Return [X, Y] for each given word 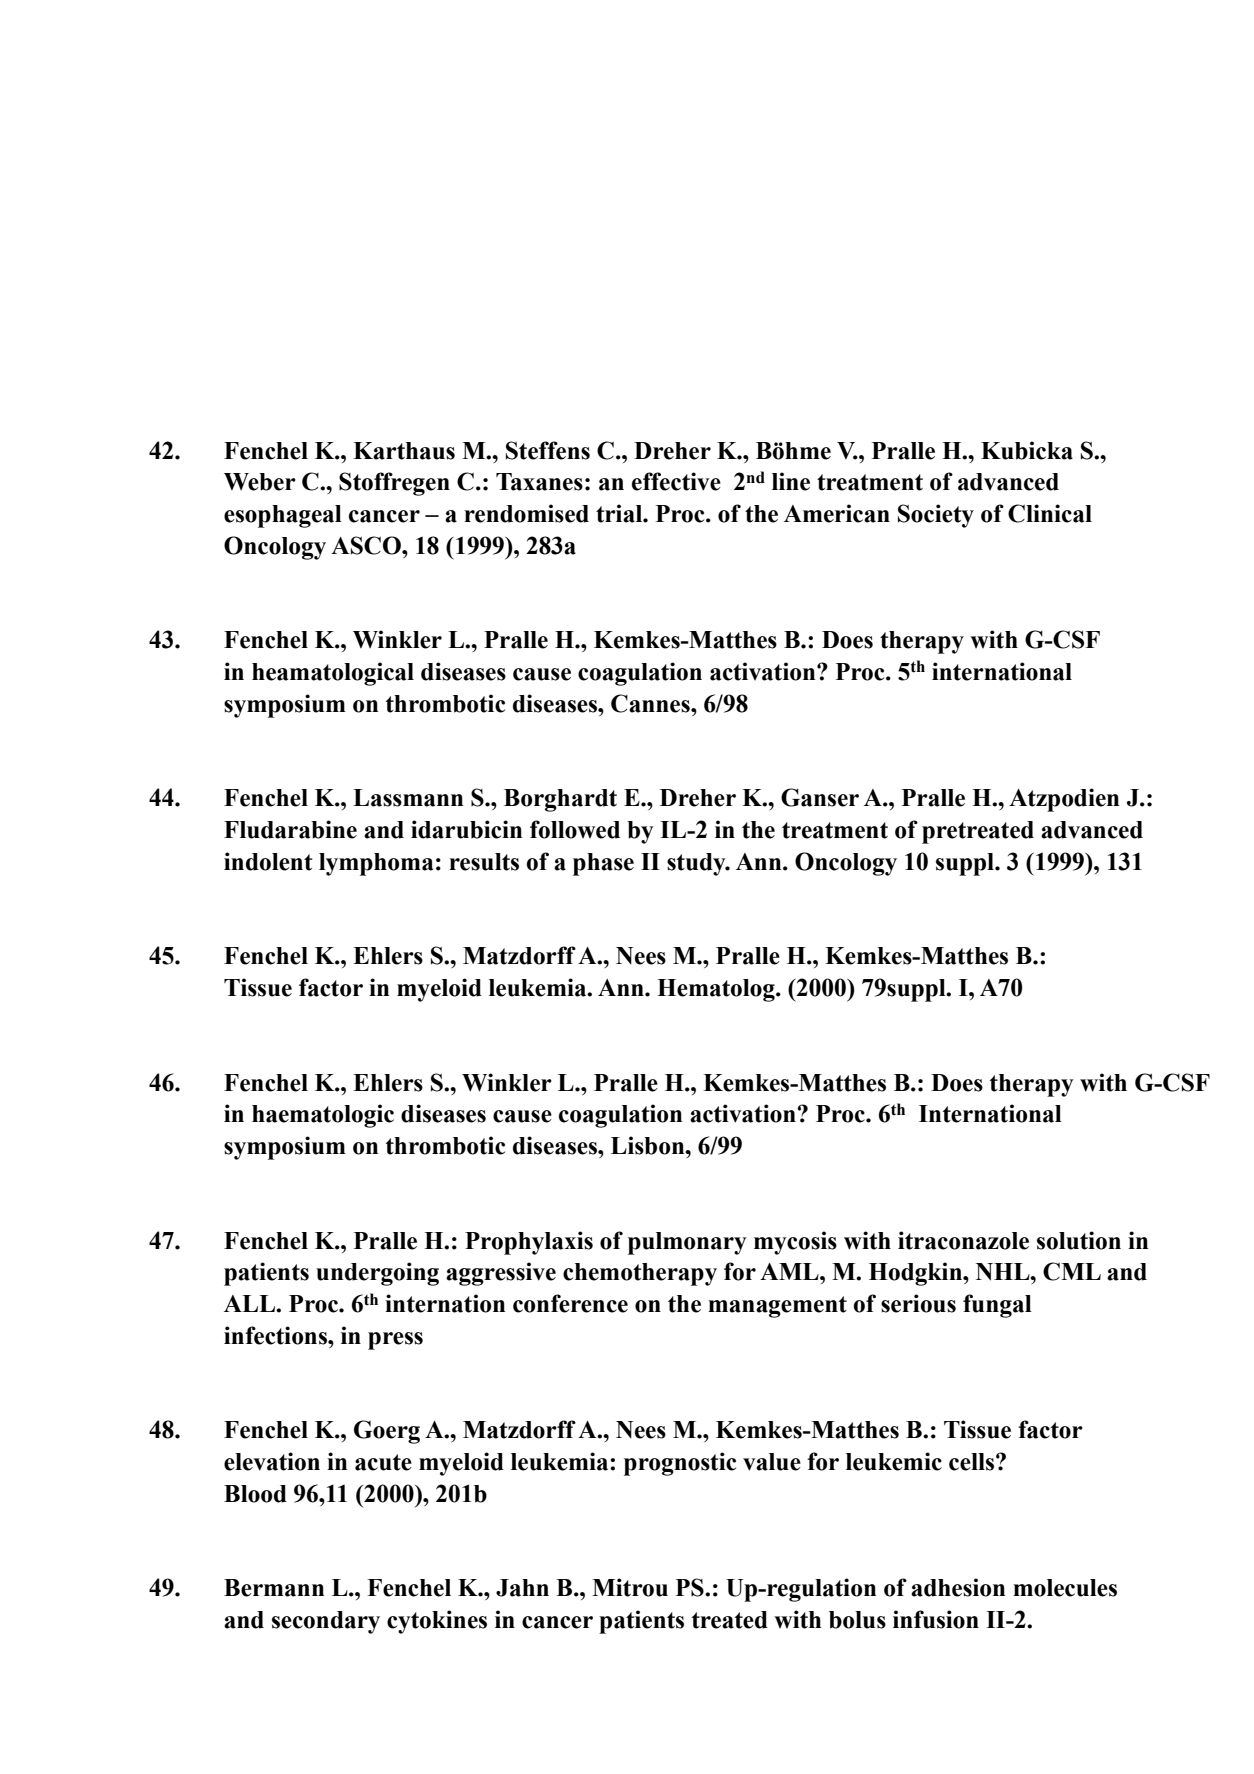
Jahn [522, 1588]
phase [603, 864]
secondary [326, 1622]
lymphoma [376, 864]
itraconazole [963, 1240]
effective [676, 481]
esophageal [283, 516]
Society [936, 516]
